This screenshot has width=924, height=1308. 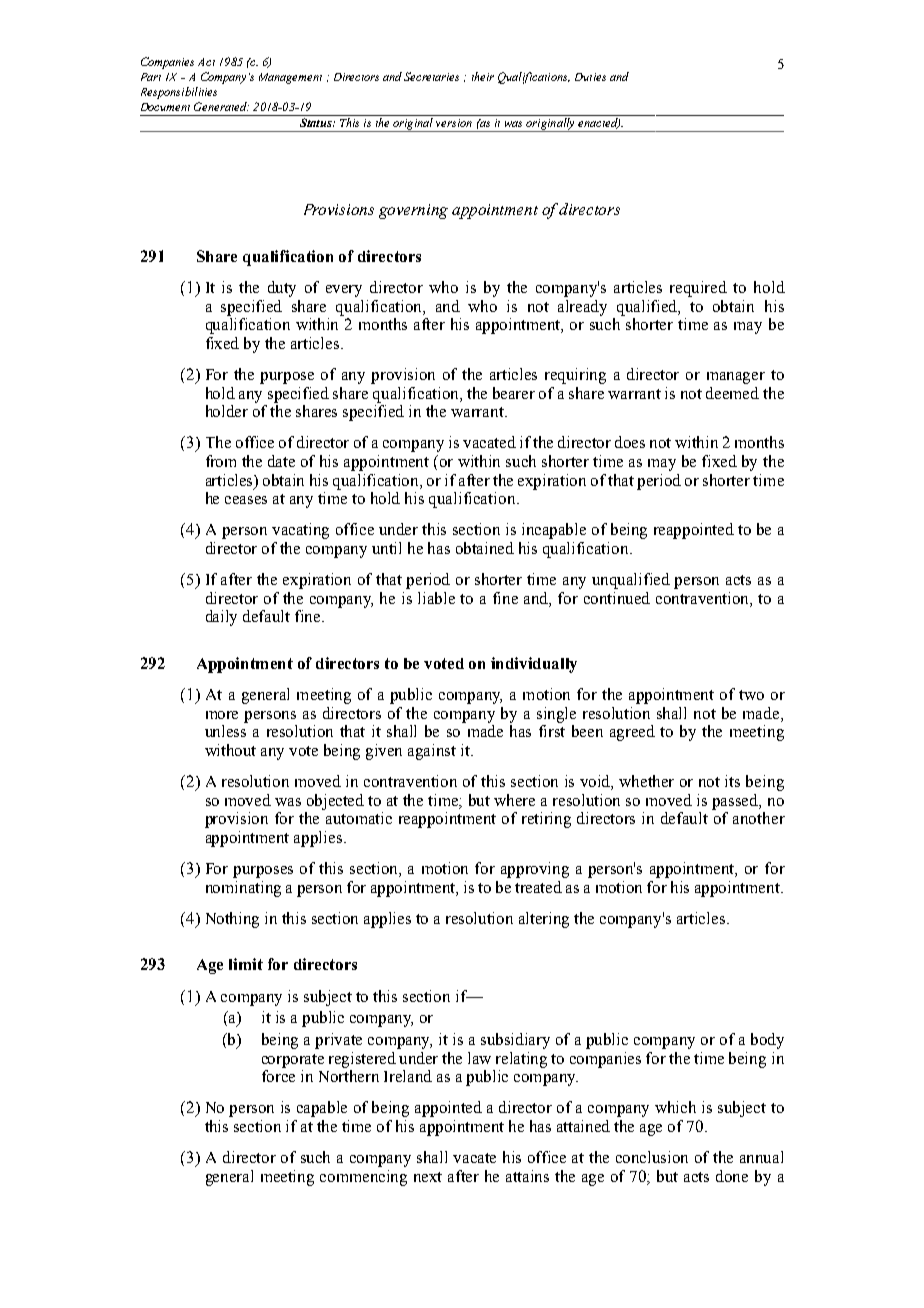 What do you see at coordinates (590, 77) in the screenshot?
I see `Duties` at bounding box center [590, 77].
